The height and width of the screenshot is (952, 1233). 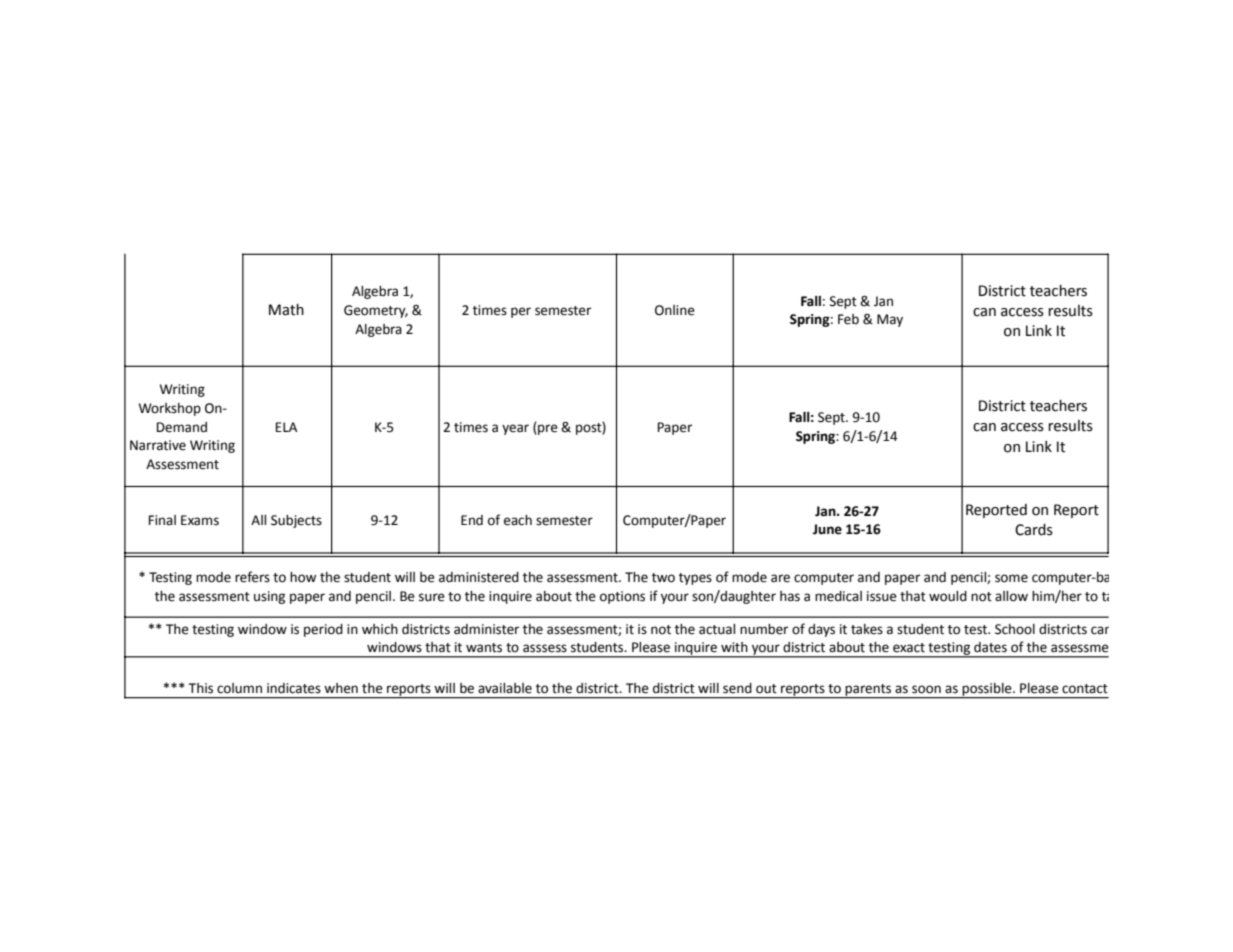 I want to click on June, so click(x=827, y=529).
